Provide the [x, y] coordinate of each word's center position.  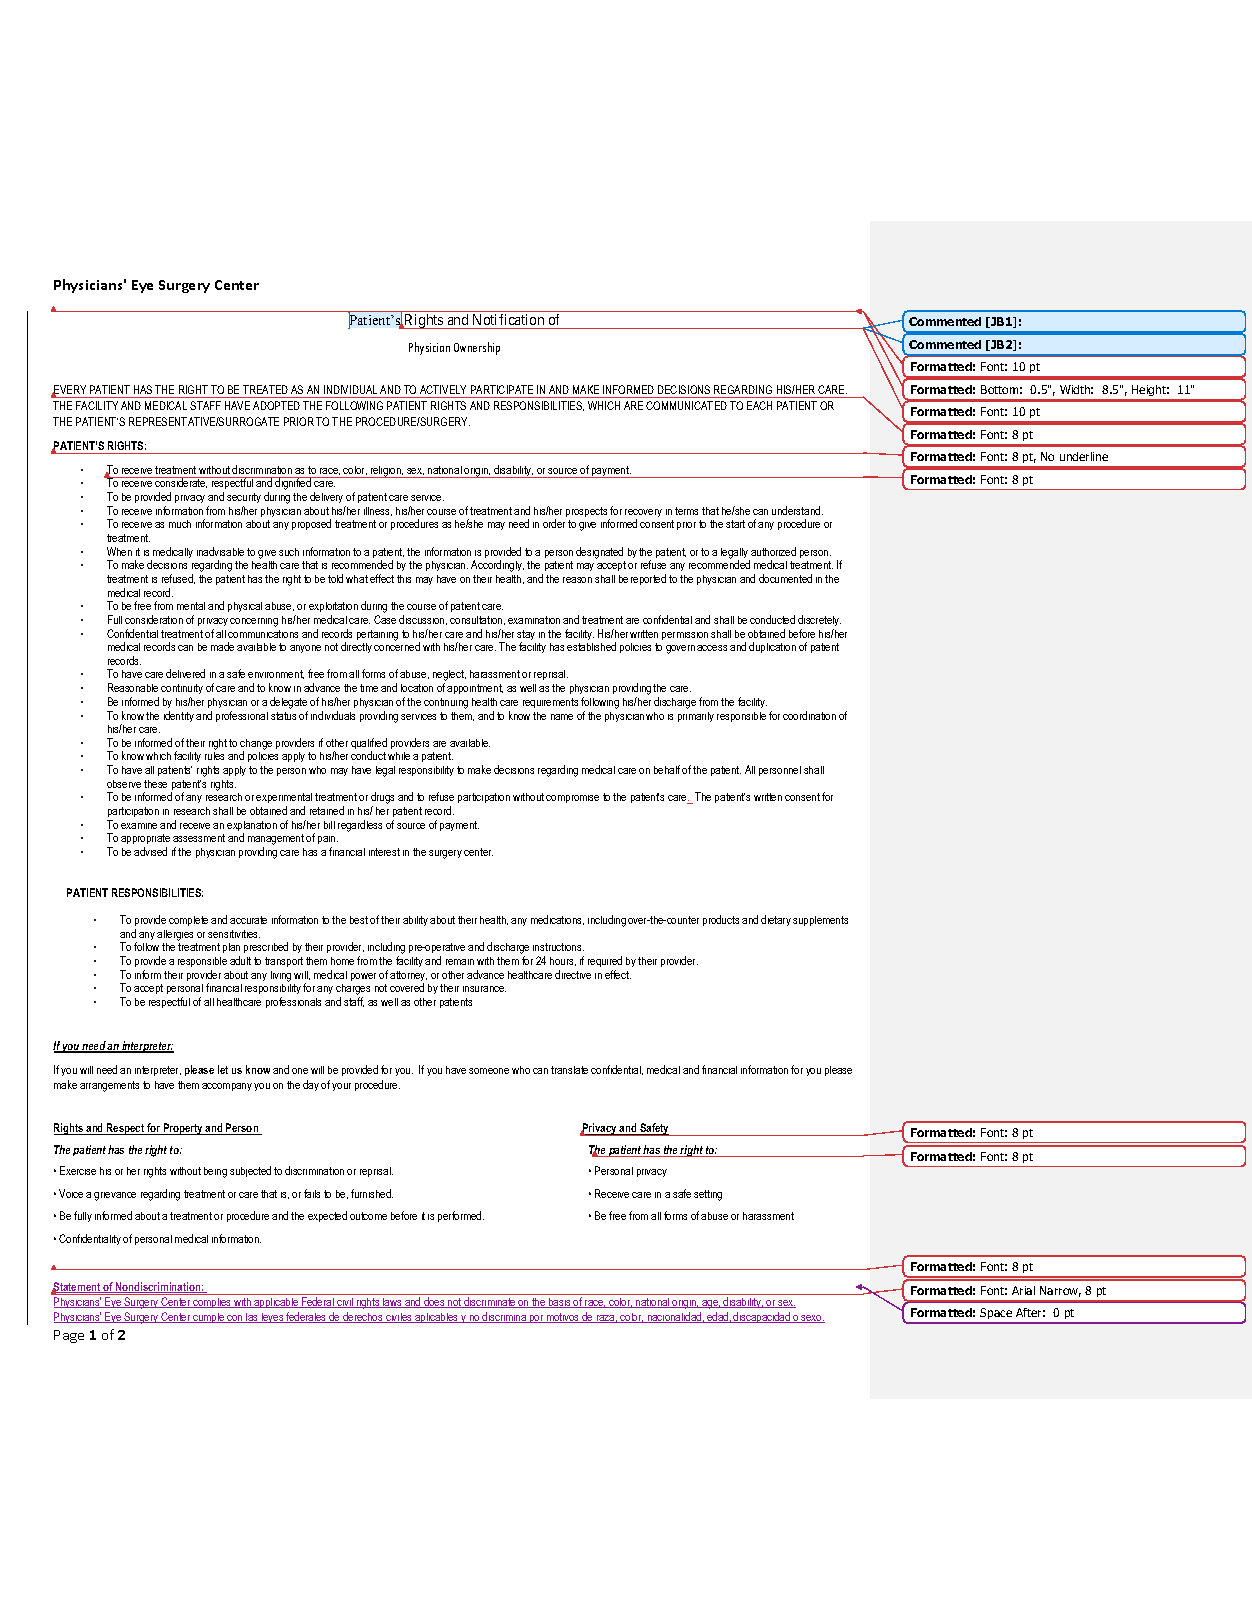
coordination [809, 715]
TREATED [265, 389]
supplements [820, 921]
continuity [182, 691]
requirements [550, 703]
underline [1084, 456]
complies [212, 1303]
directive [573, 974]
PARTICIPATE [502, 389]
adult [240, 960]
